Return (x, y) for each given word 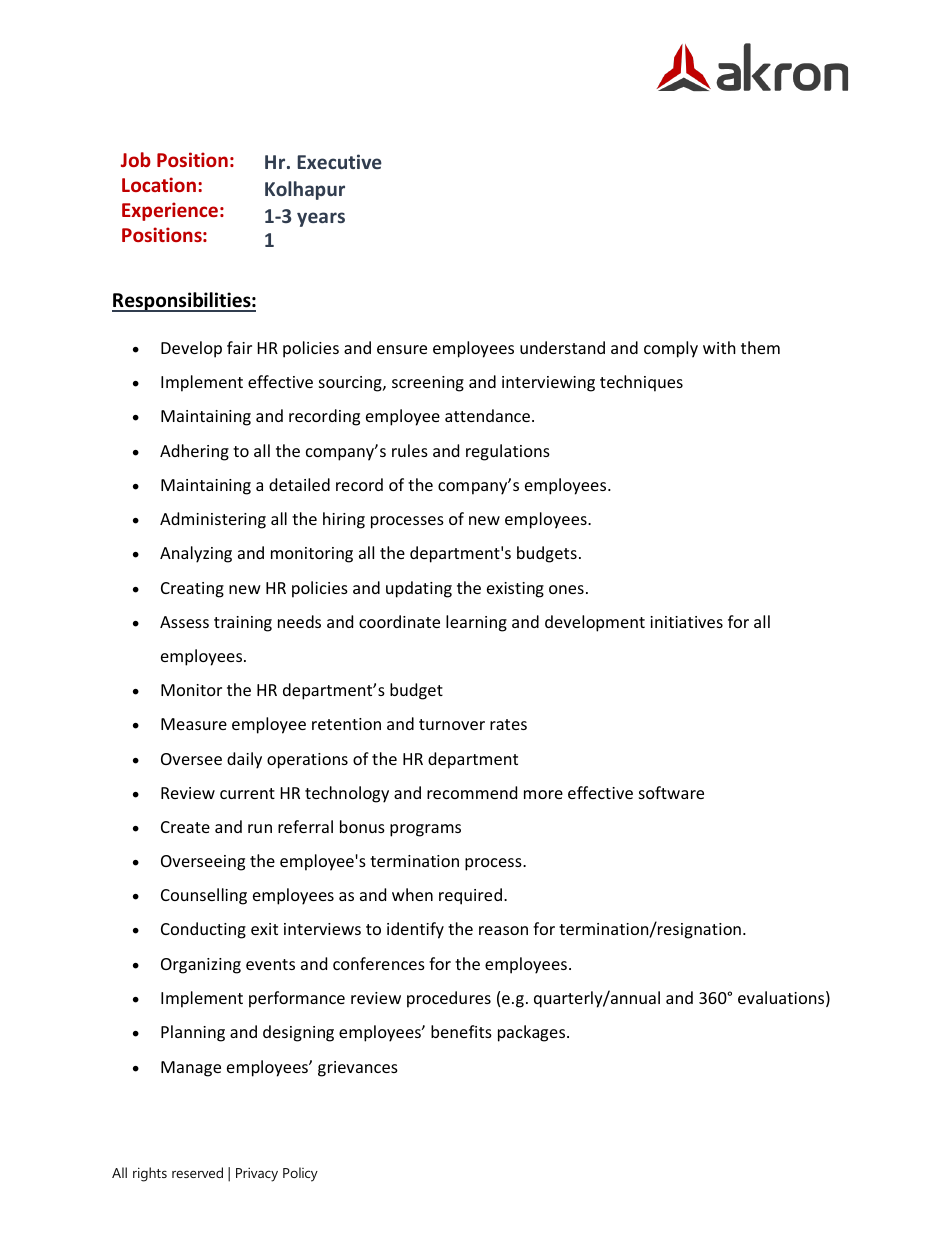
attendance (487, 415)
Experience (170, 211)
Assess (184, 622)
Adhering (194, 452)
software (671, 792)
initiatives (686, 622)
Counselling (204, 896)
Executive (339, 161)
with (719, 347)
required (470, 896)
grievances (358, 1069)
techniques (641, 383)
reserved (197, 1172)
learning (476, 623)
